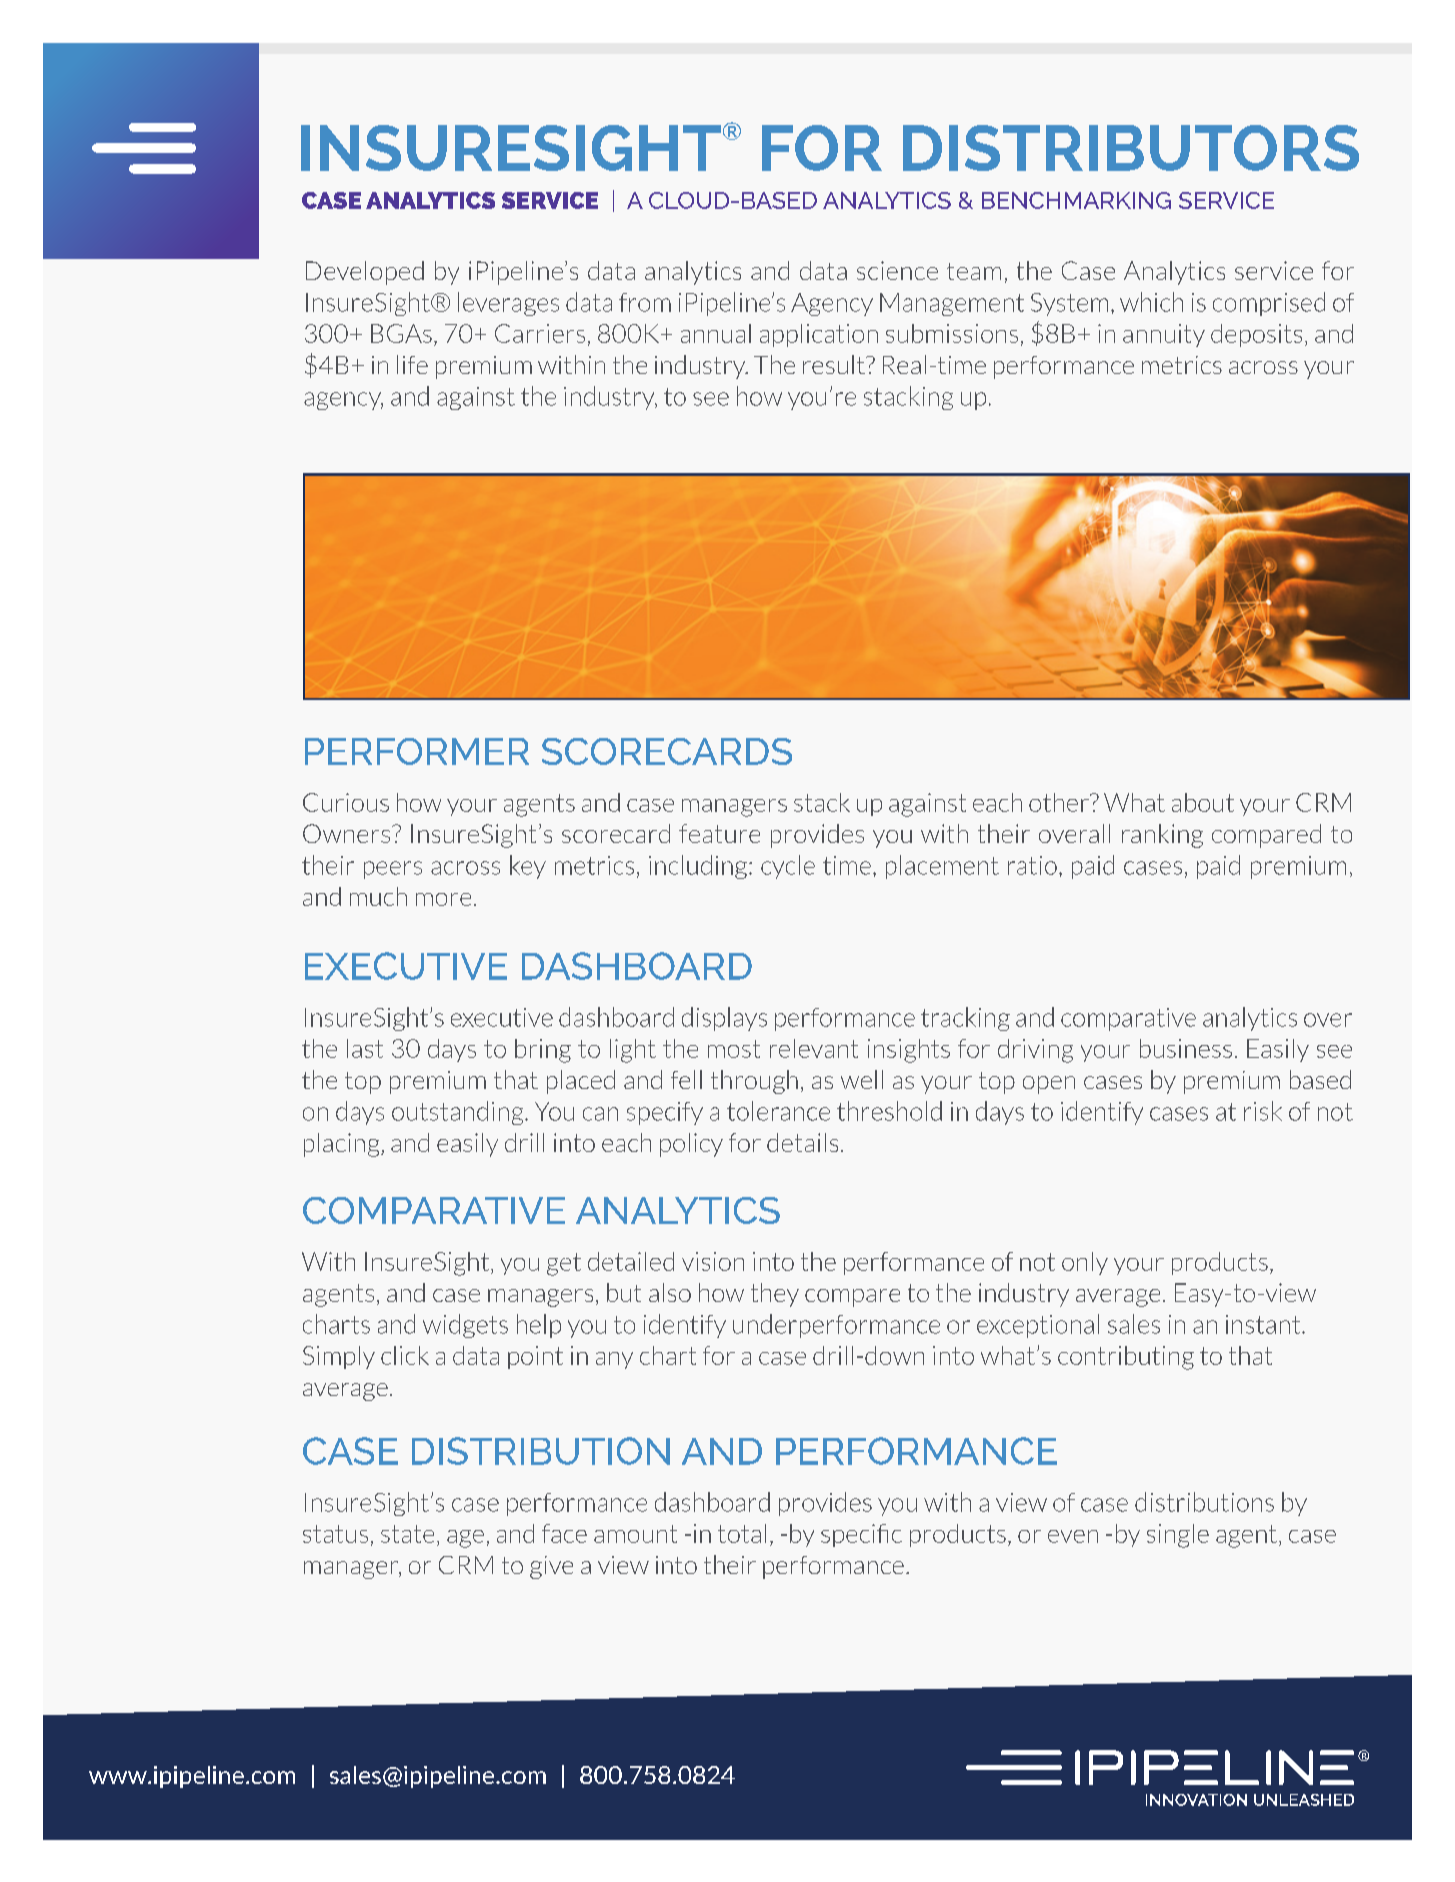 This screenshot has height=1882, width=1455. Describe the element at coordinates (775, 1295) in the screenshot. I see `they` at that location.
